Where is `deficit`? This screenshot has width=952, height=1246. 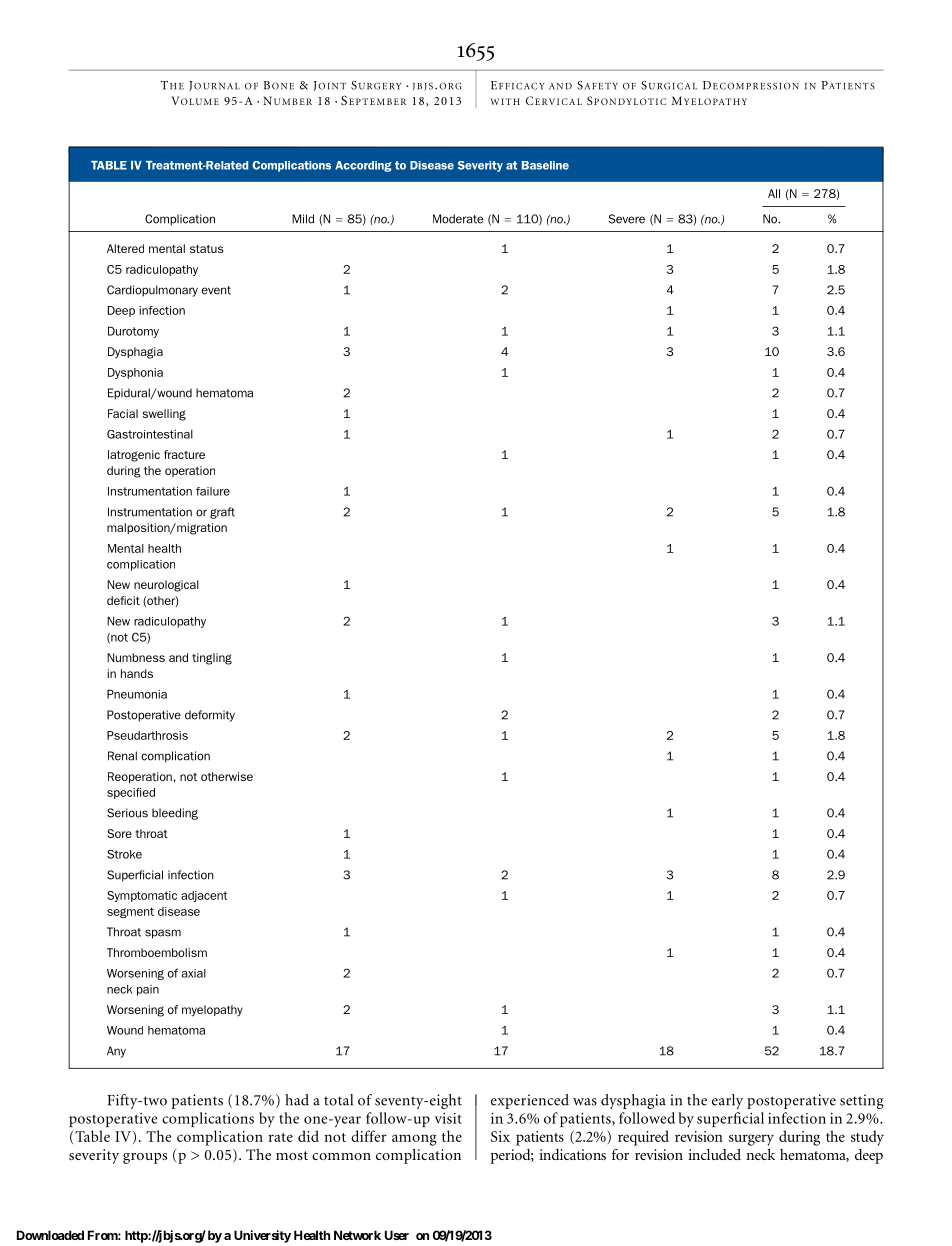 deficit is located at coordinates (123, 600).
